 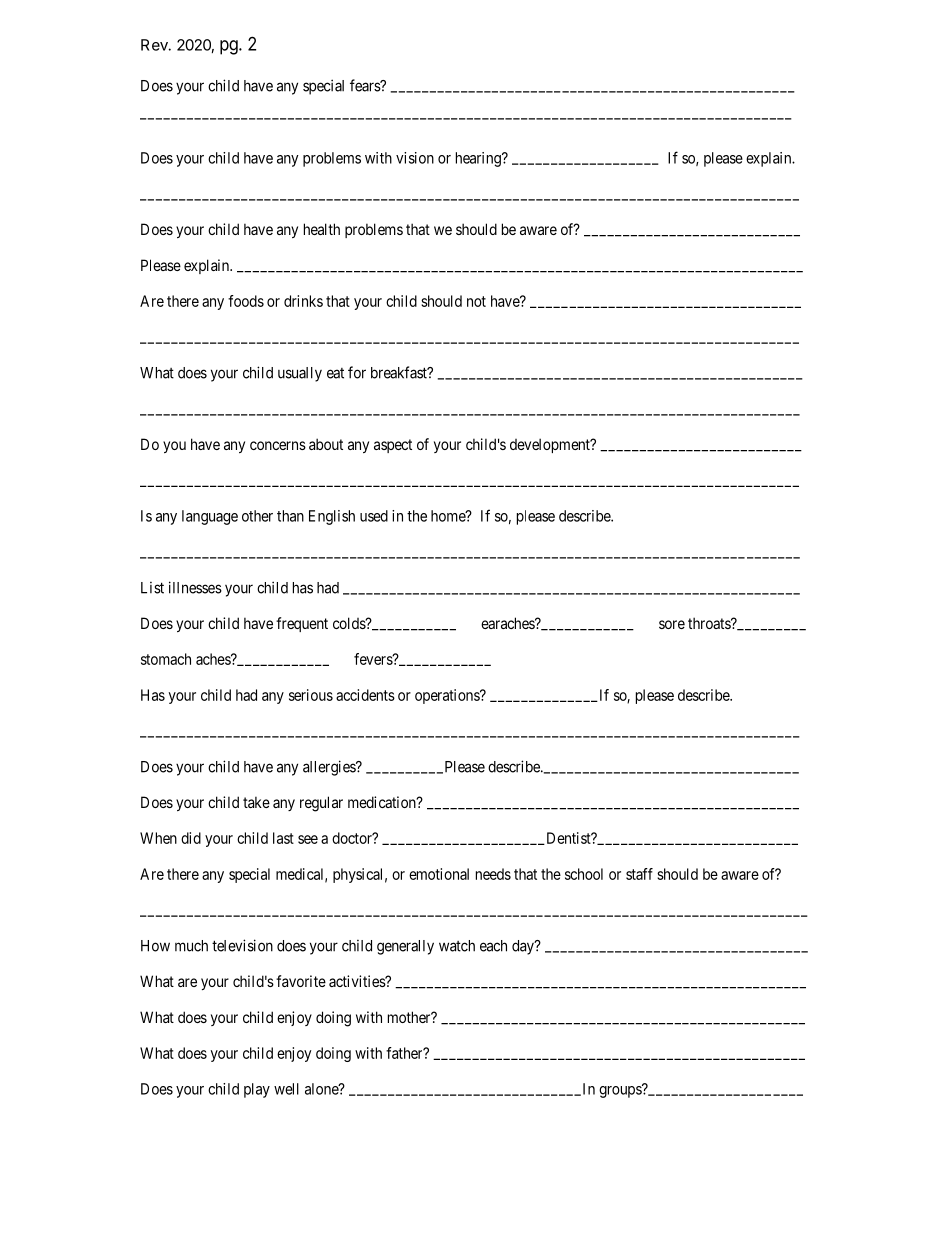 I want to click on not, so click(x=476, y=301).
